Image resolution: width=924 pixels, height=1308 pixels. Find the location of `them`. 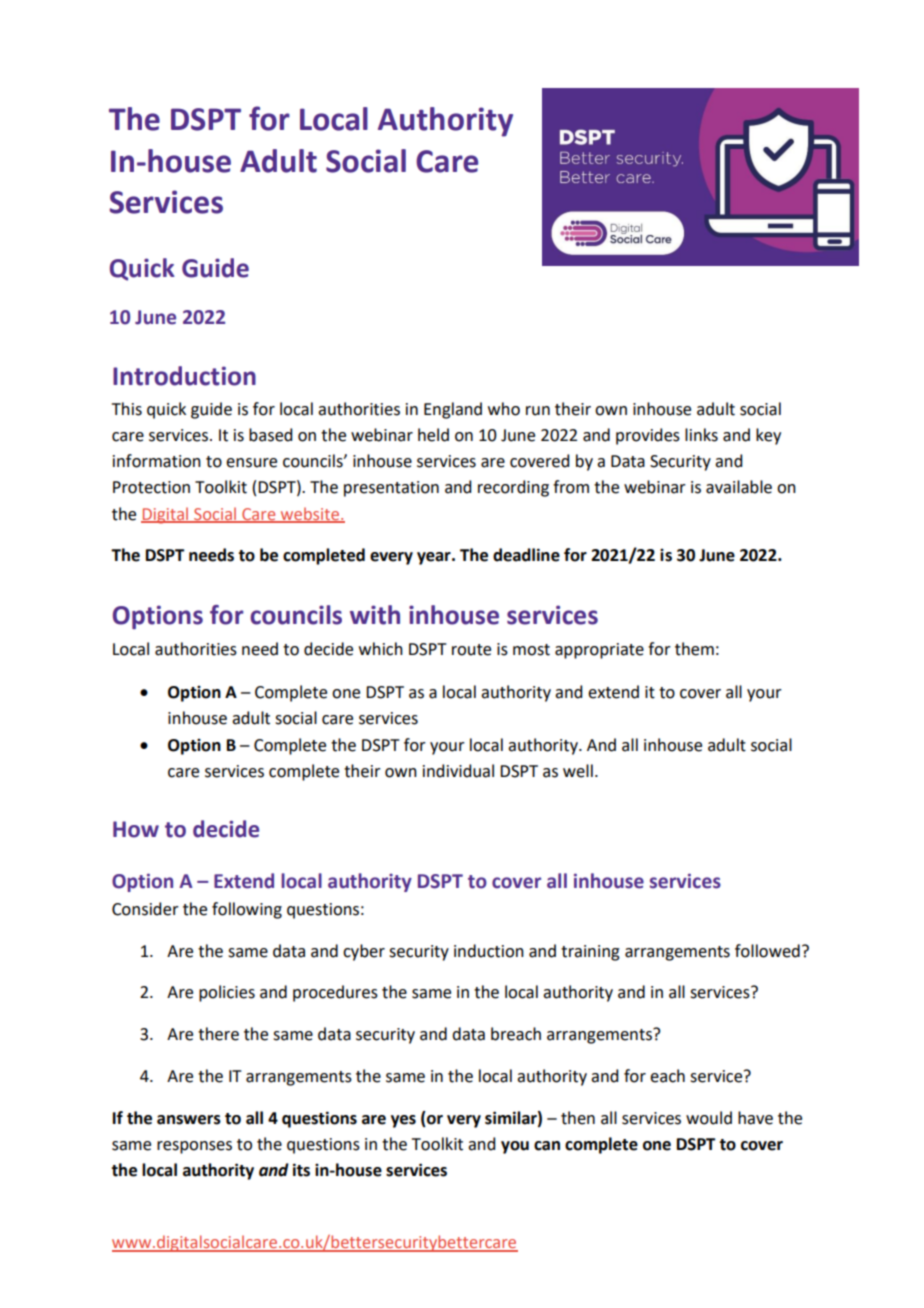

them is located at coordinates (694, 649).
